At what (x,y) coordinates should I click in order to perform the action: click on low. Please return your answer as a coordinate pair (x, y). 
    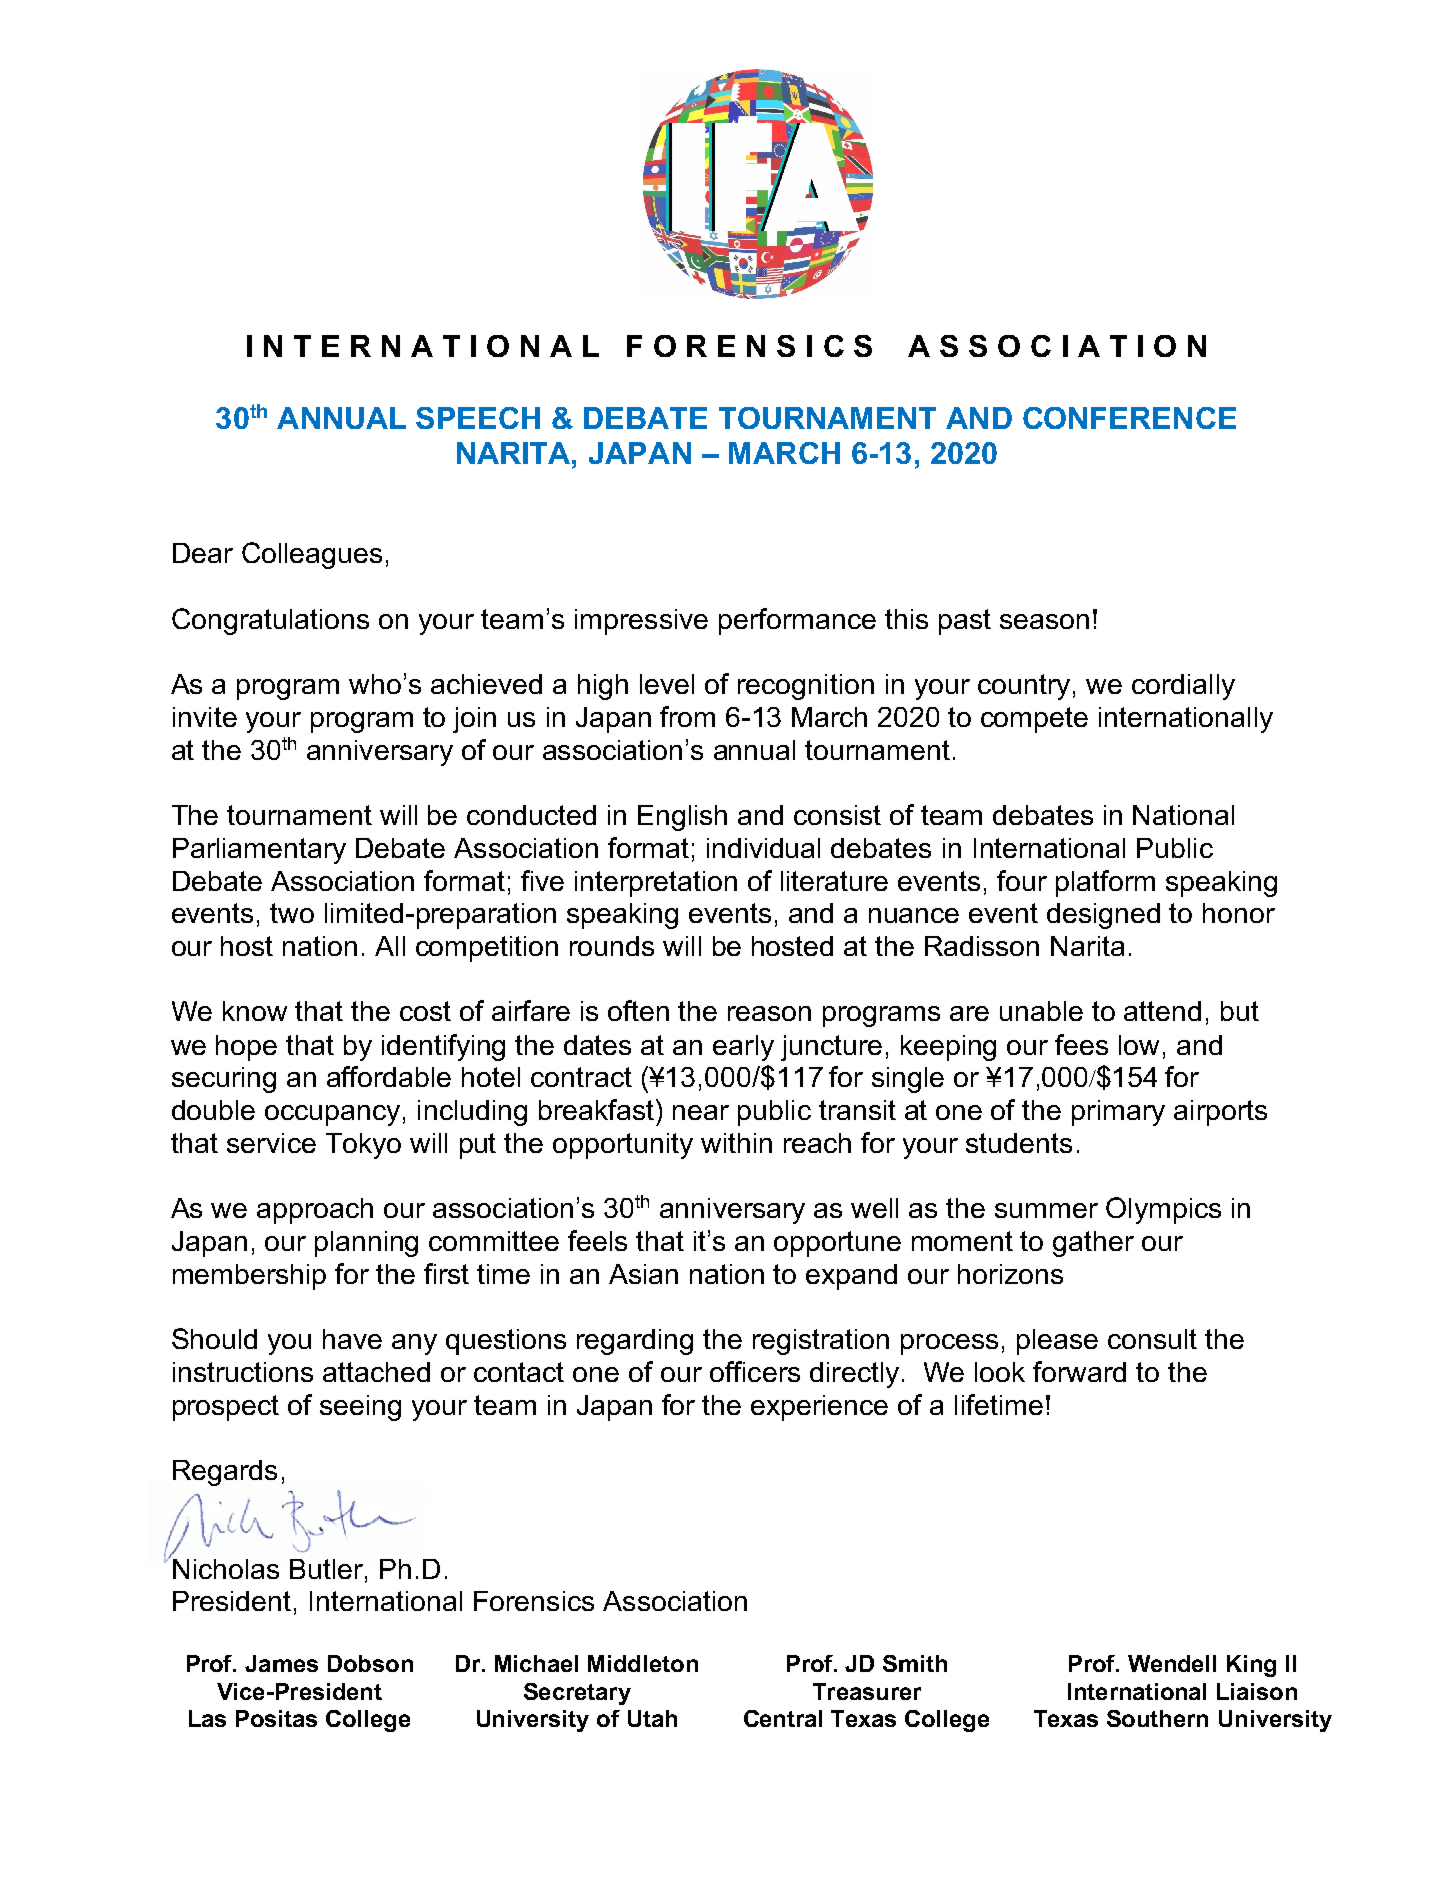
    Looking at the image, I should click on (1139, 1045).
